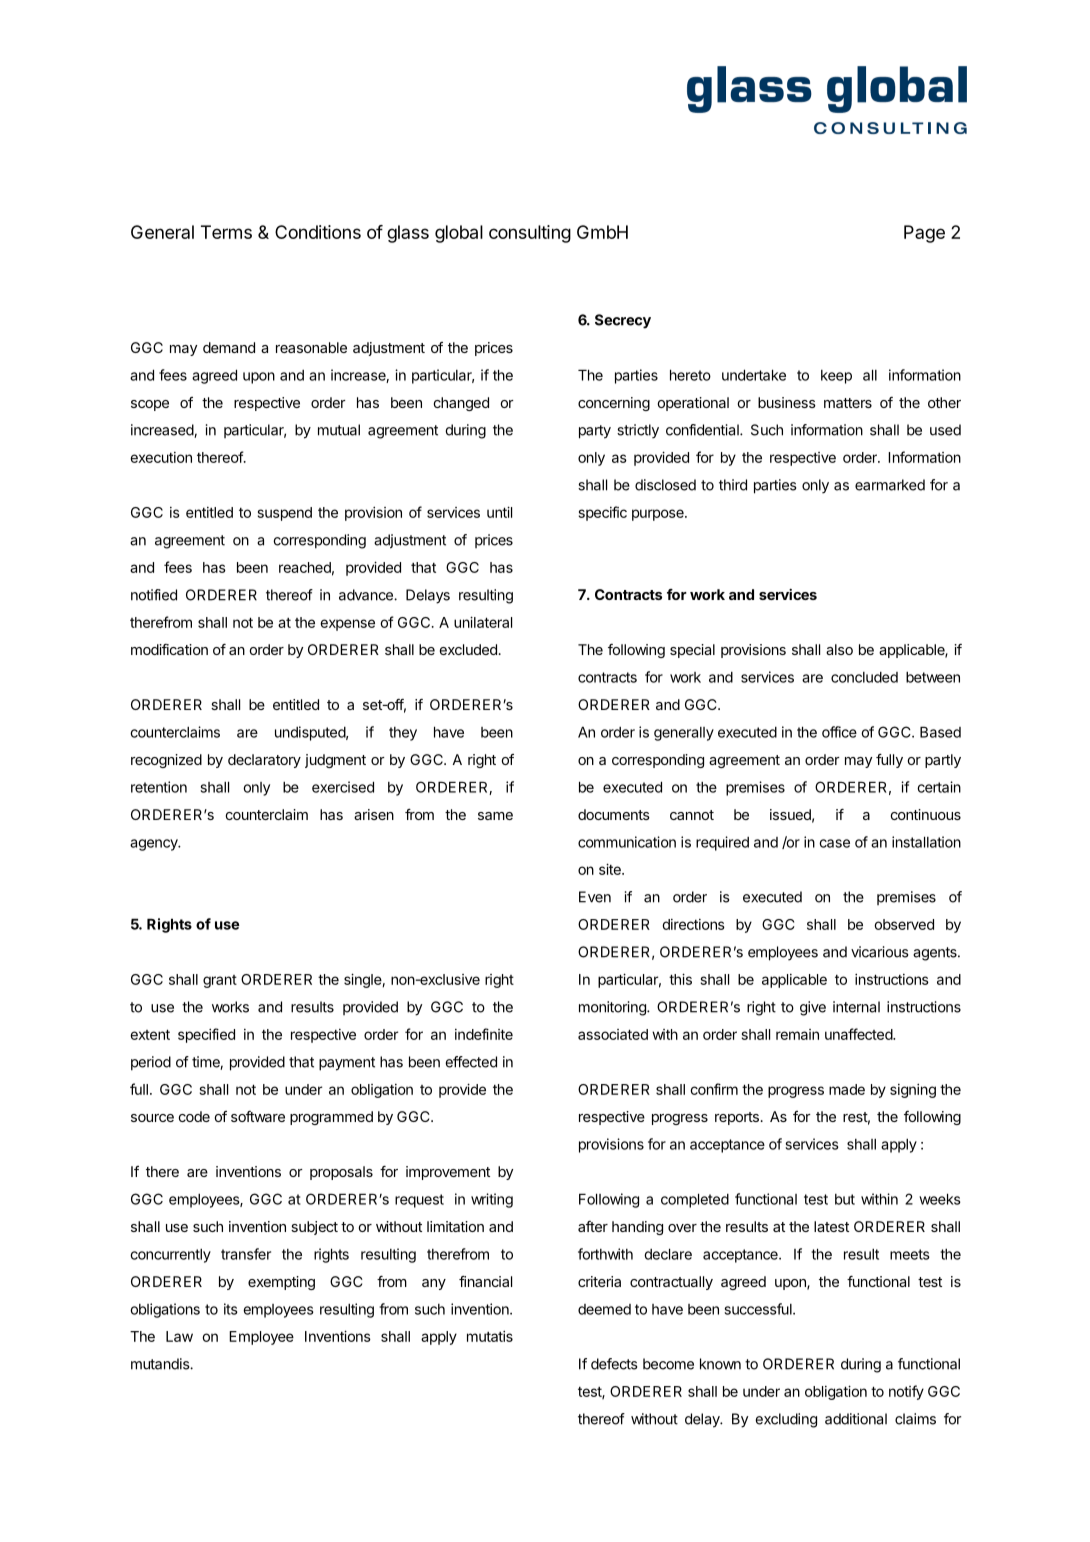  Describe the element at coordinates (471, 1062) in the screenshot. I see `effected` at that location.
